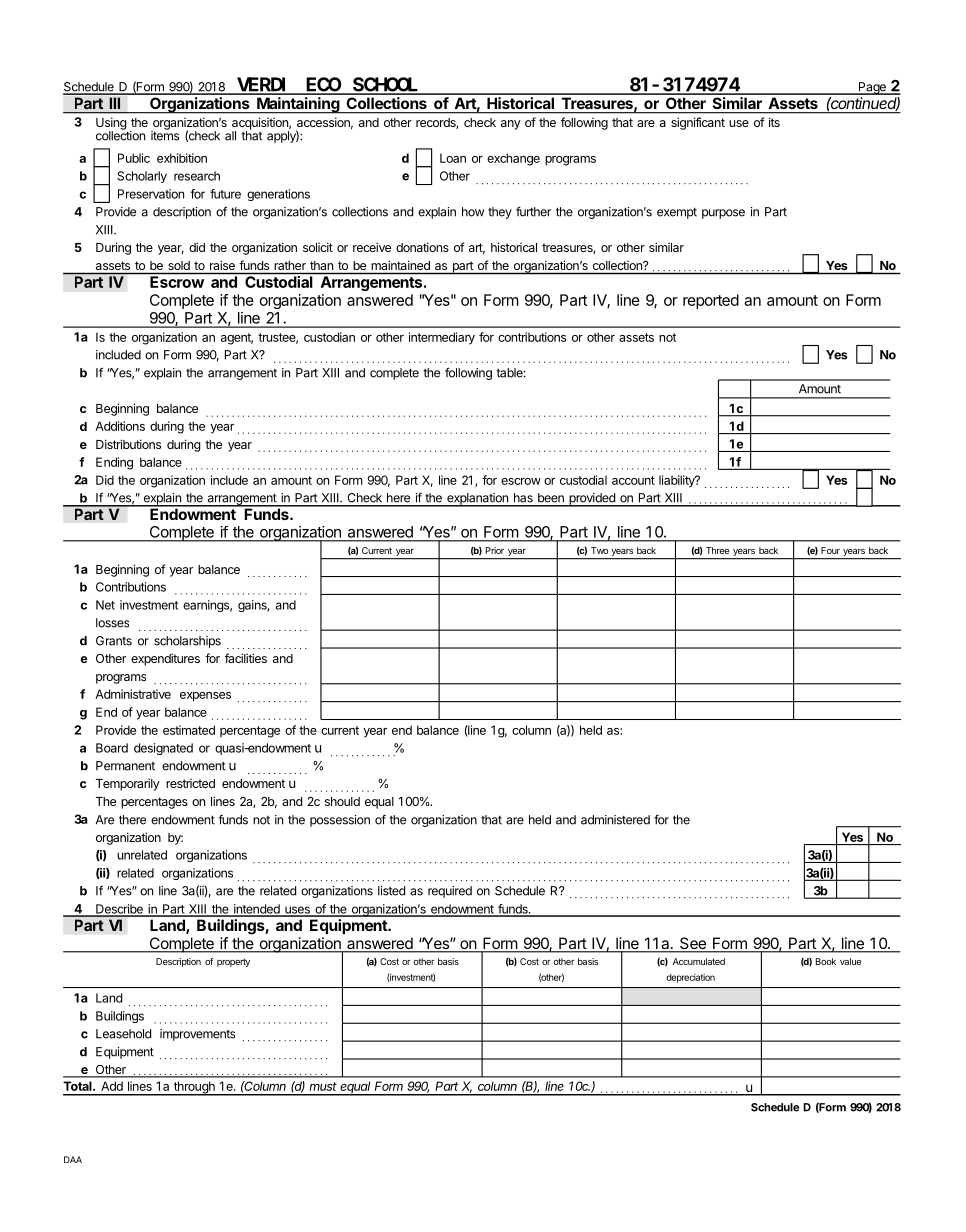  Describe the element at coordinates (165, 135) in the page. I see `items` at that location.
